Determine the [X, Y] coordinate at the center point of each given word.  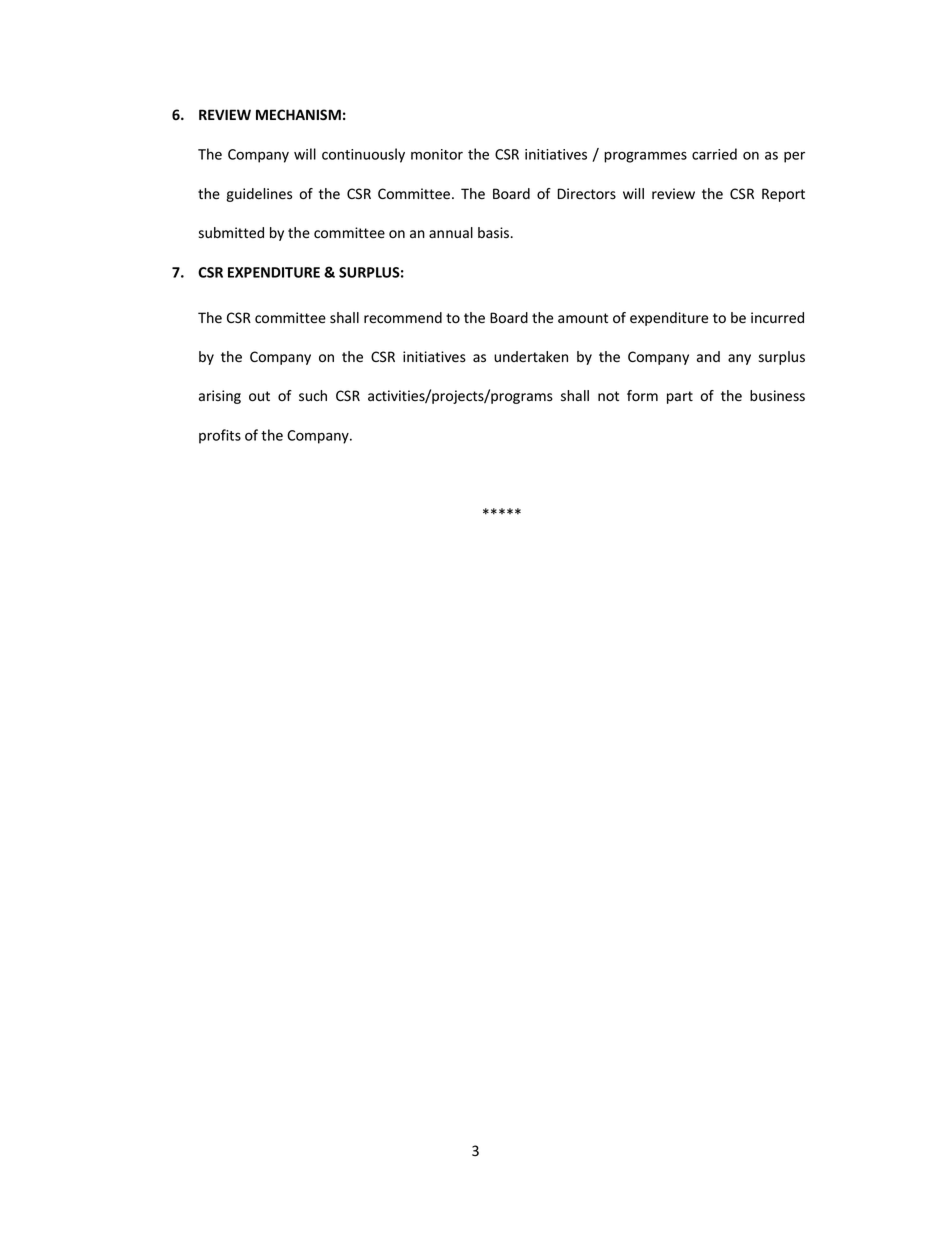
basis [493, 232]
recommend [403, 318]
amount [583, 318]
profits [220, 436]
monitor [437, 154]
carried [714, 154]
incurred [777, 317]
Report [783, 195]
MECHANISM [298, 114]
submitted [231, 232]
